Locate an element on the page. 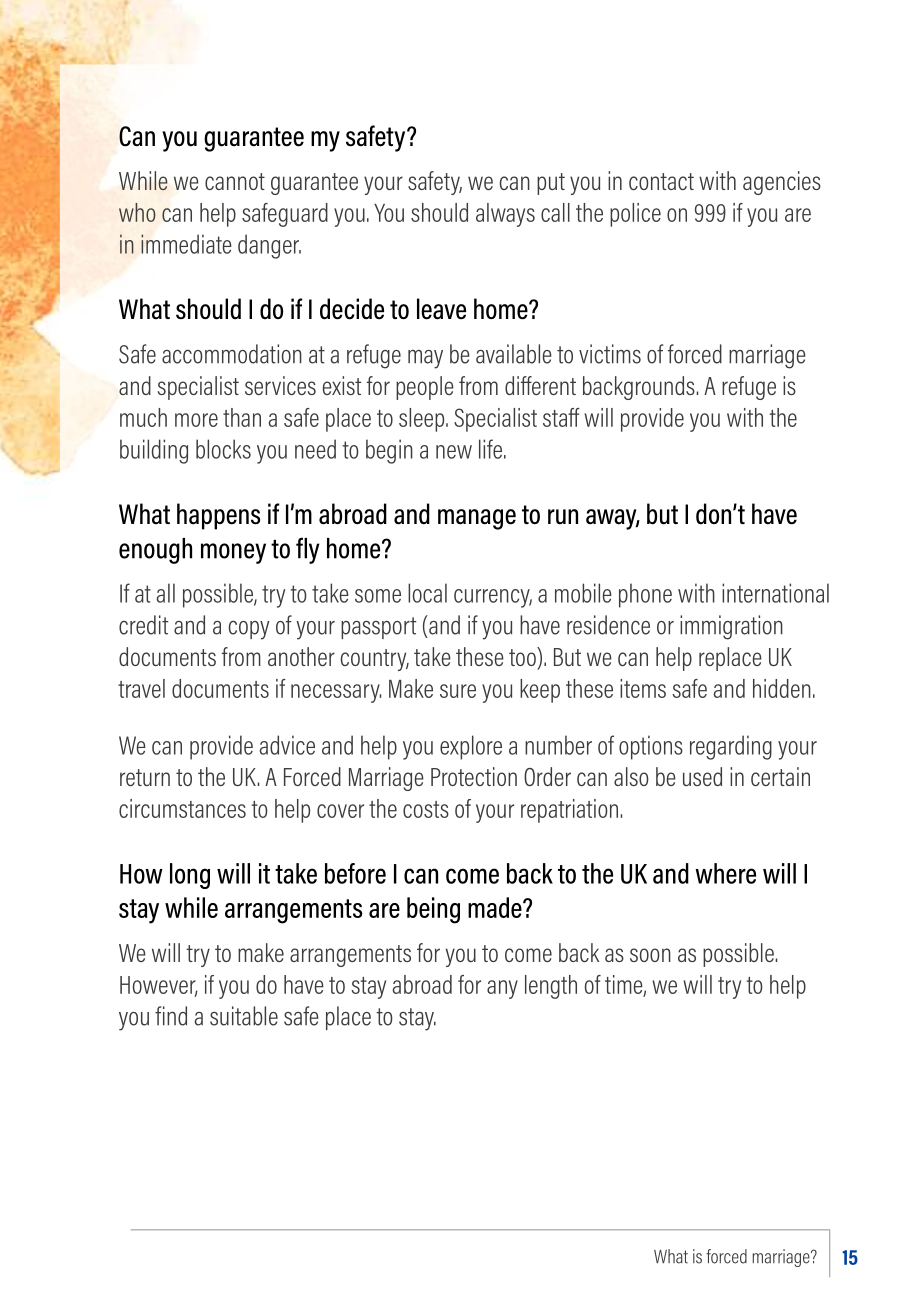 This image has height=1311, width=924. suitable is located at coordinates (244, 1016).
